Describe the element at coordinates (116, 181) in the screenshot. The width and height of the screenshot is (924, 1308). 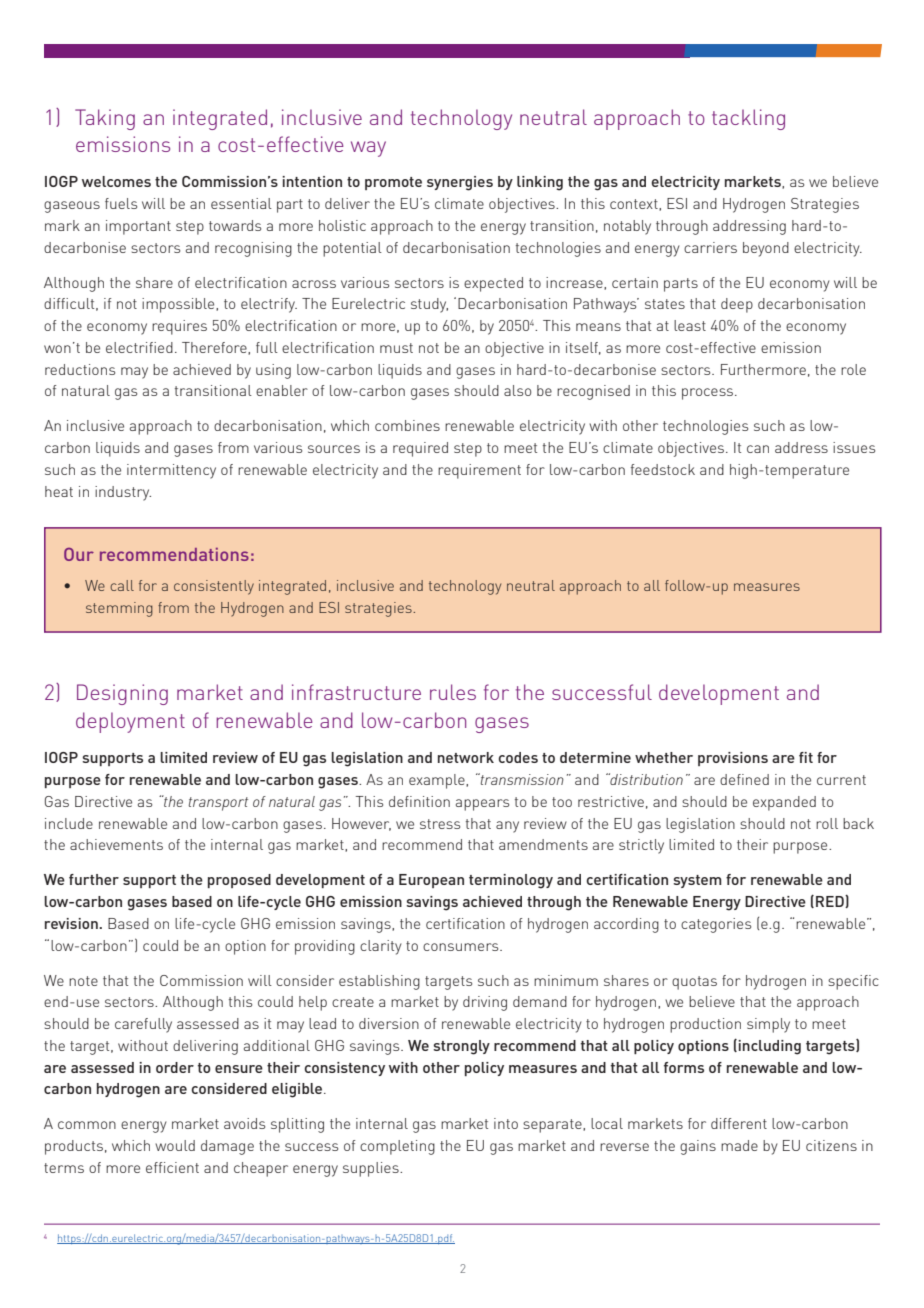
I see `welcomes` at that location.
